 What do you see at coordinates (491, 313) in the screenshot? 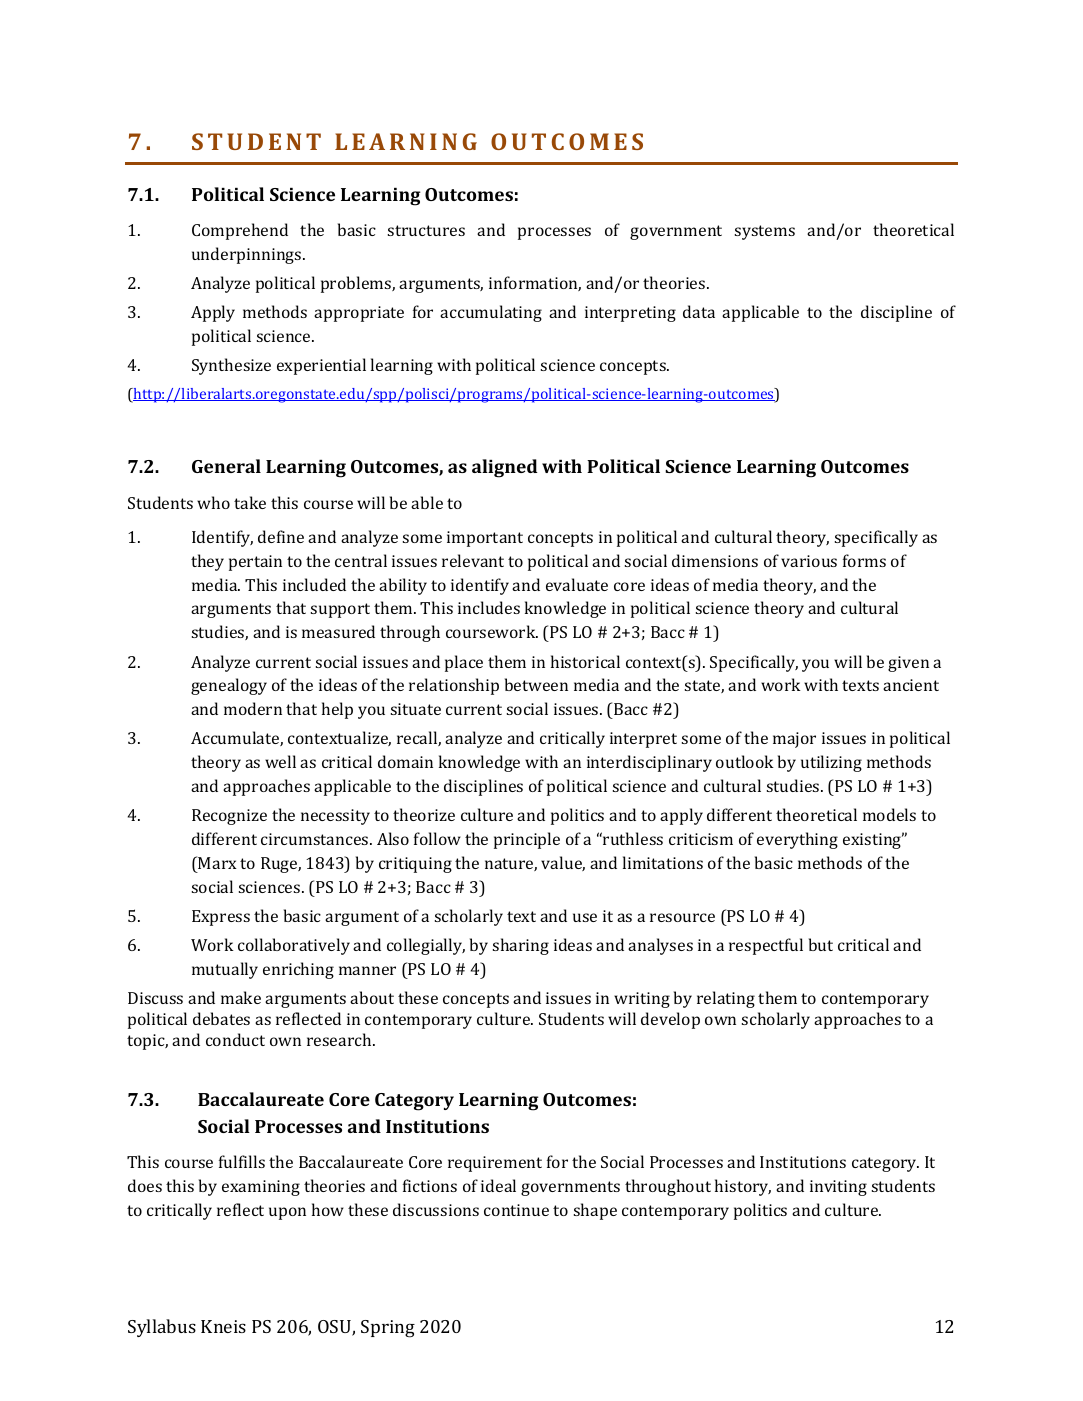
I see `accumulating` at bounding box center [491, 313].
